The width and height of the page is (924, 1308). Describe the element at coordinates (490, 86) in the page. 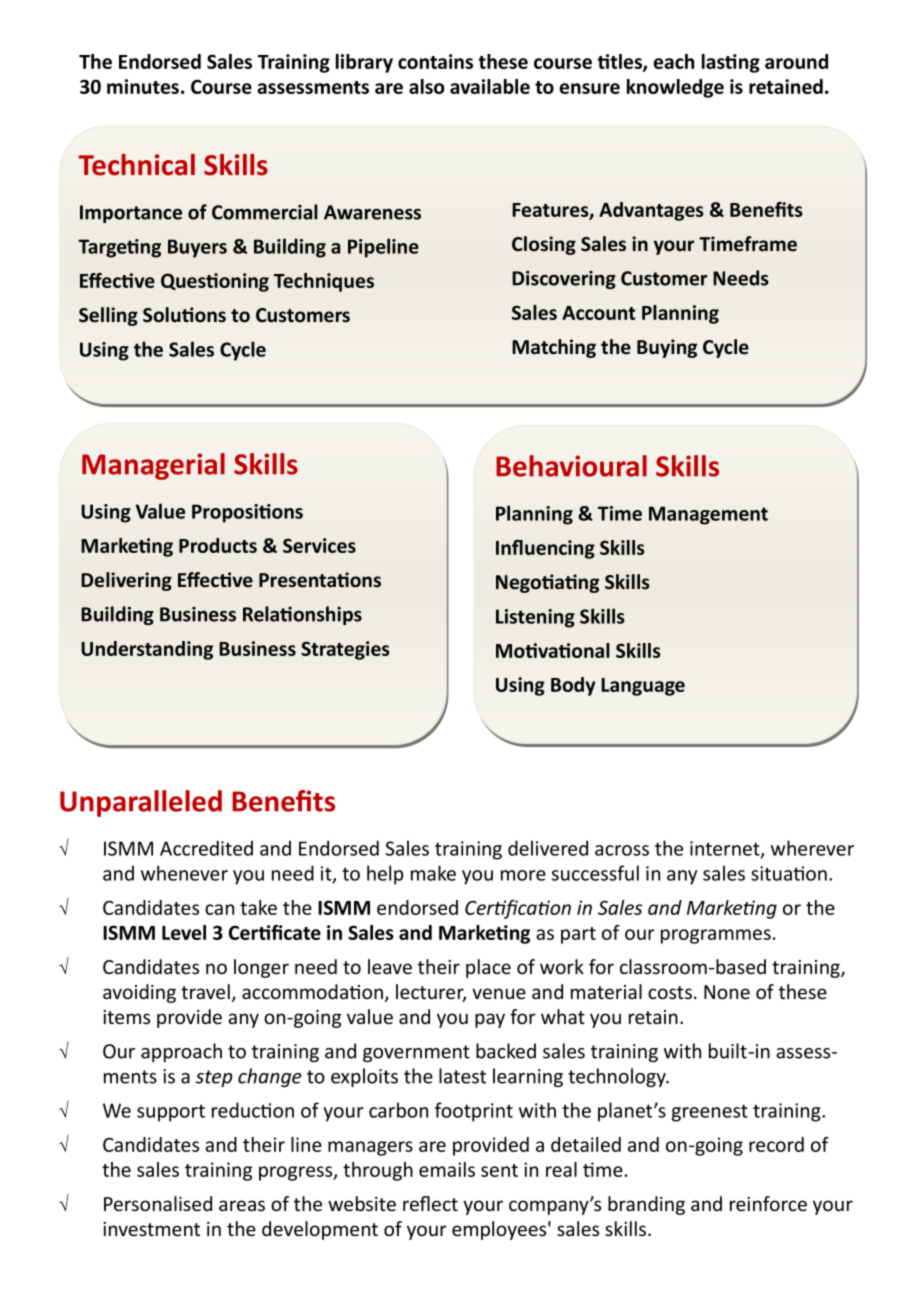

I see `available` at that location.
